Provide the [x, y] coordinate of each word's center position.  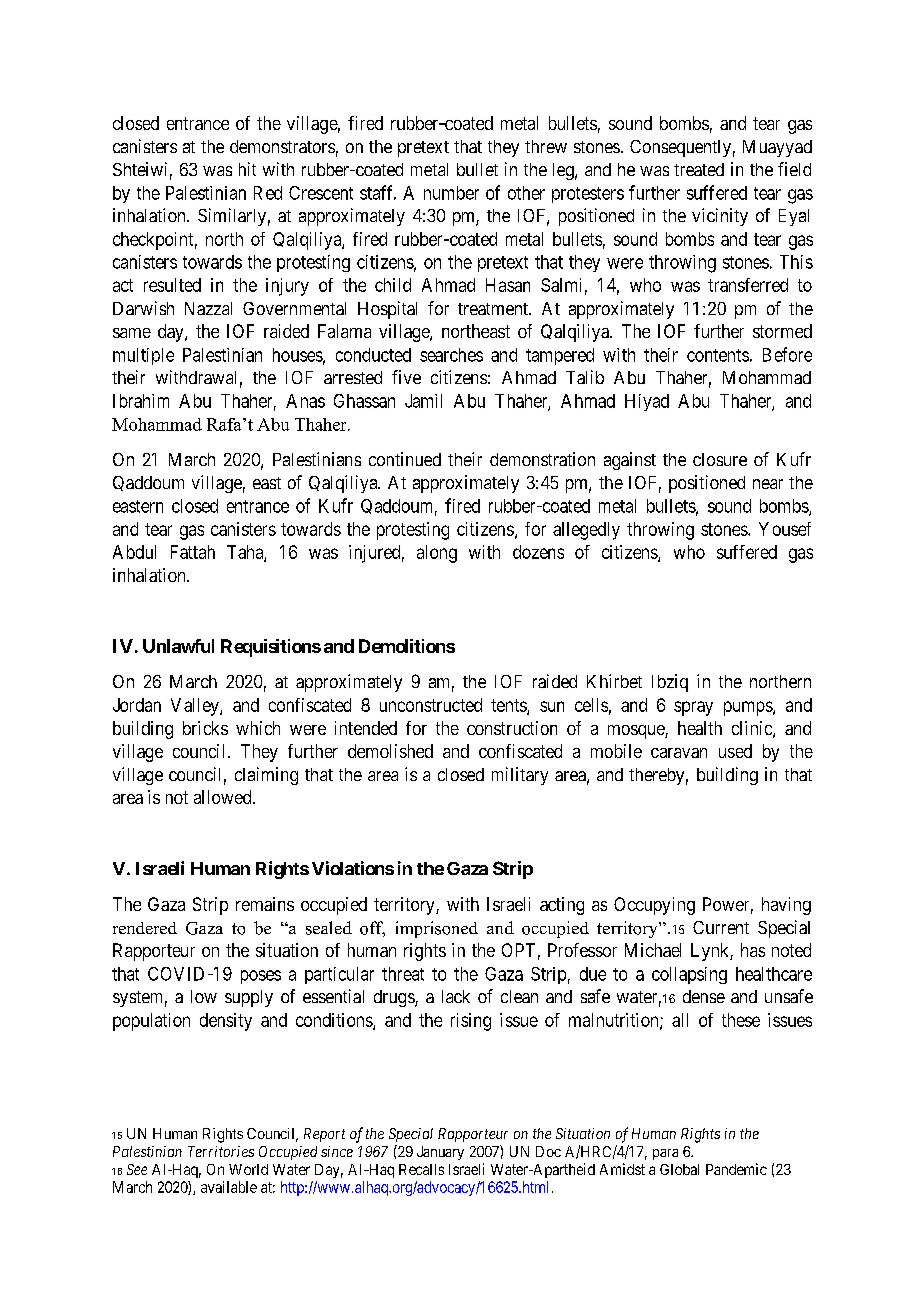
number [451, 193]
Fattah [193, 552]
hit [247, 169]
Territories [221, 1151]
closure [720, 459]
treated [699, 169]
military [520, 776]
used [735, 751]
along [437, 554]
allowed [224, 797]
